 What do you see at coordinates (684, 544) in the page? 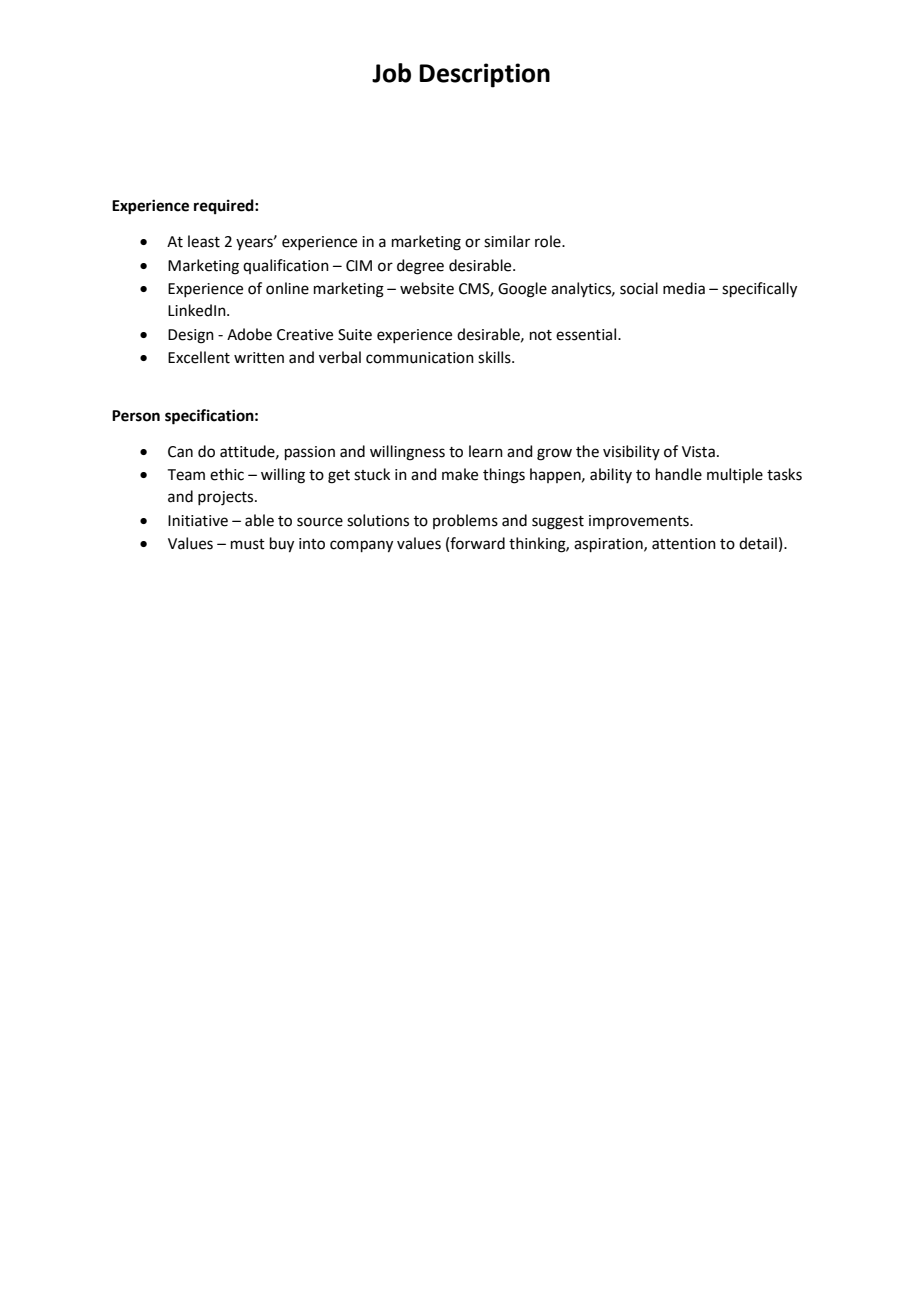
I see `attention` at bounding box center [684, 544].
